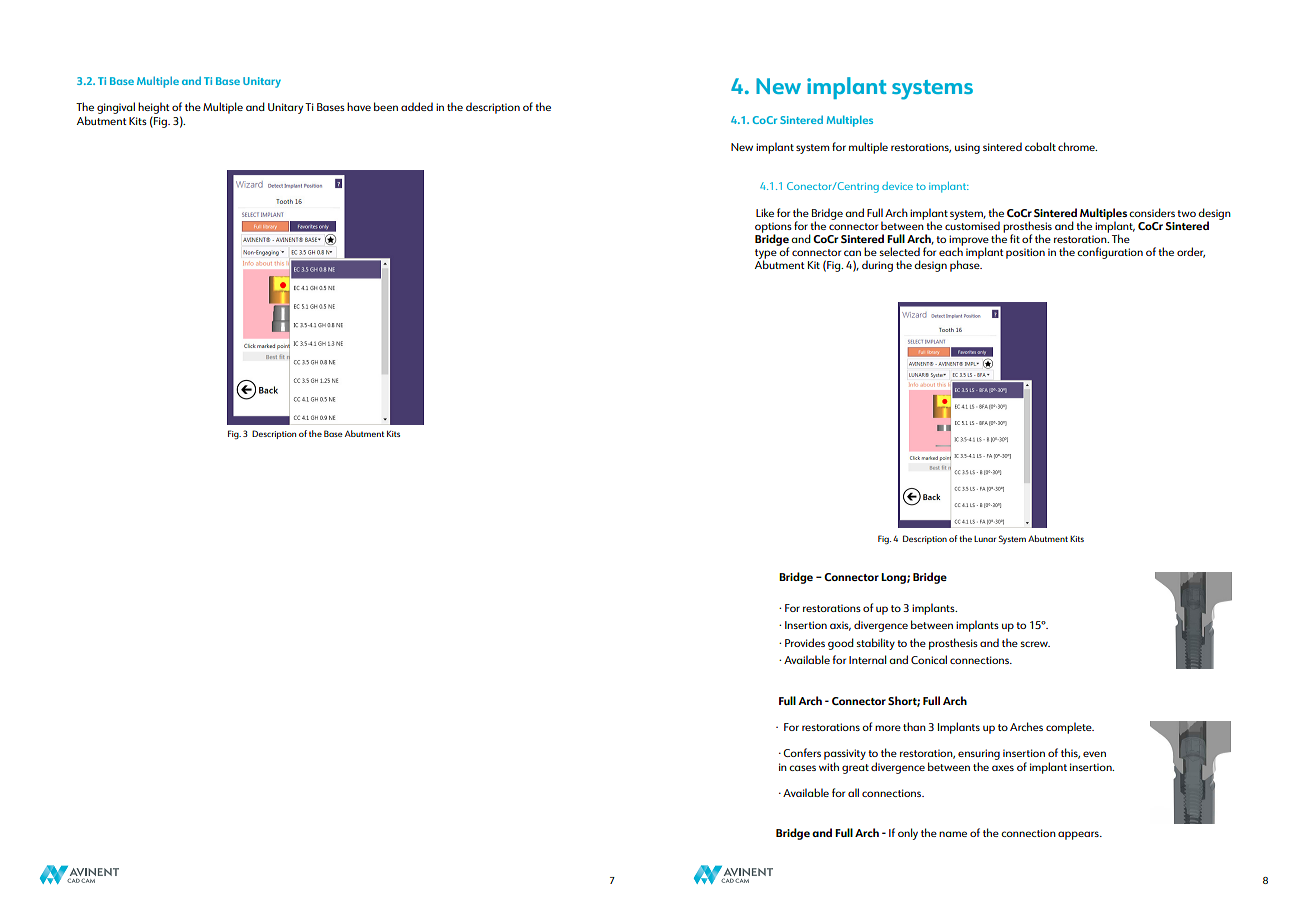 This image has width=1308, height=924. What do you see at coordinates (417, 106) in the image?
I see `added` at bounding box center [417, 106].
